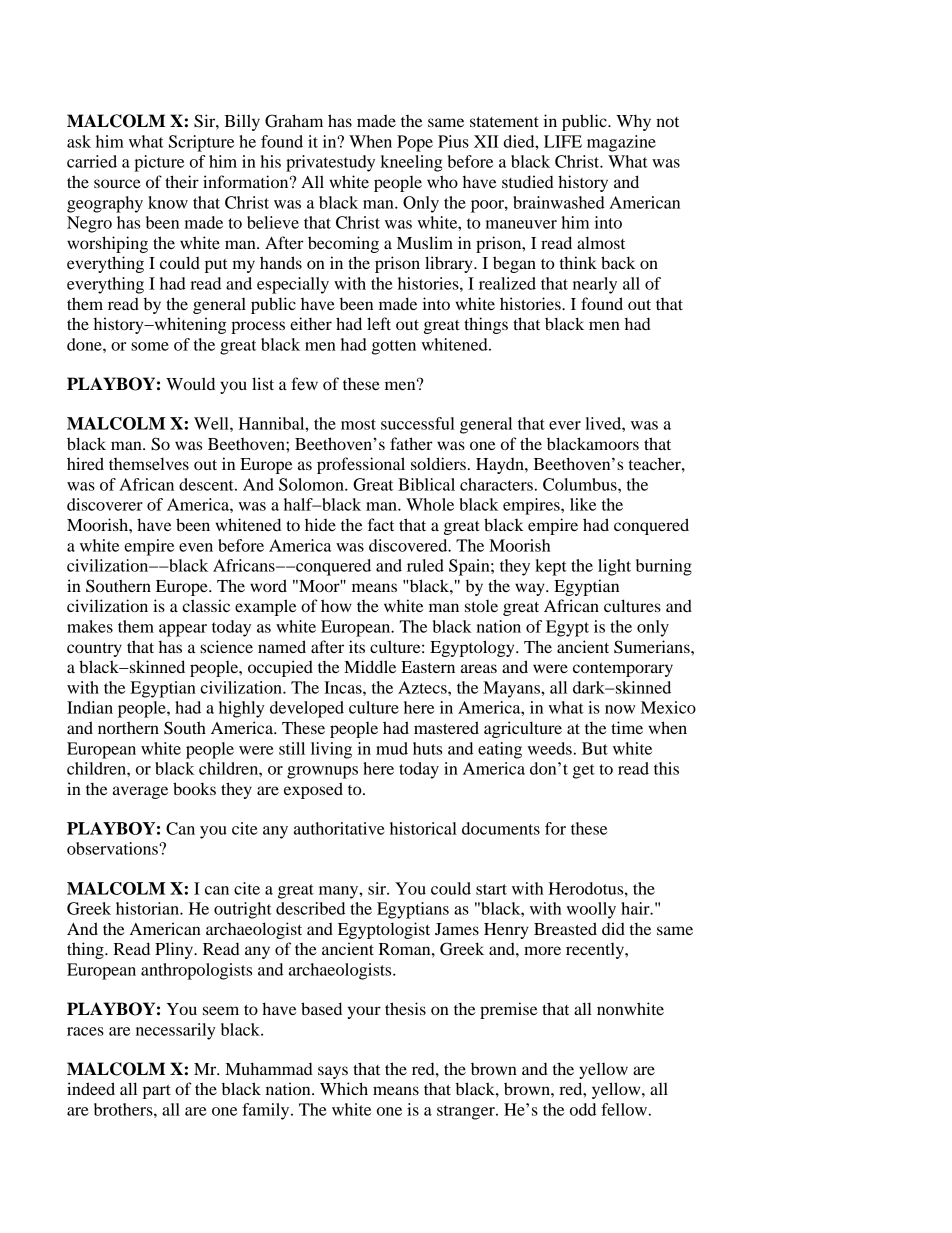  I want to click on appear, so click(183, 630).
